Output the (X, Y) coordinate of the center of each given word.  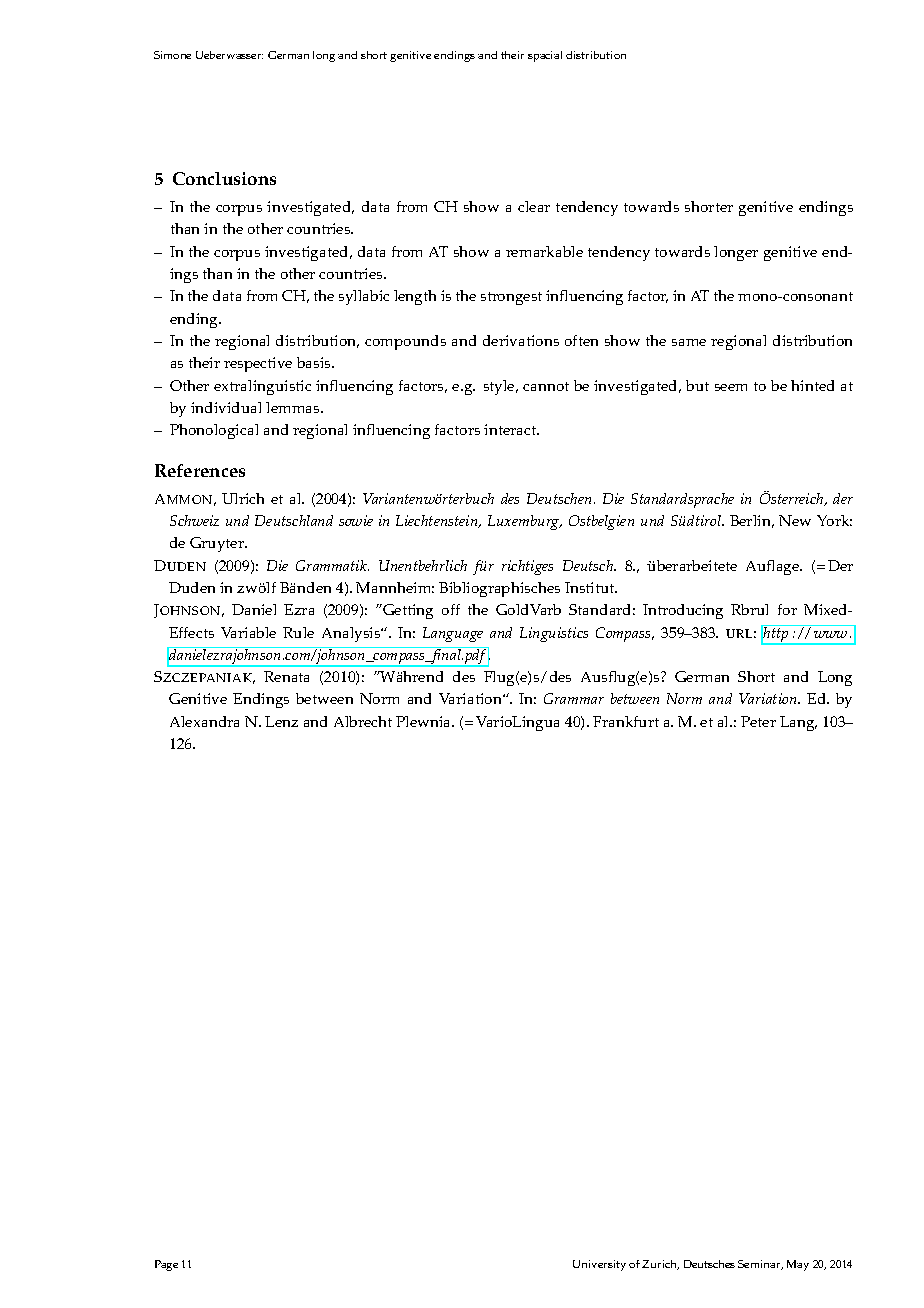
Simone (172, 55)
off (451, 609)
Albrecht (363, 721)
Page (166, 1265)
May (798, 1265)
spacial (545, 56)
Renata (286, 676)
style (500, 387)
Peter (758, 721)
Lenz (281, 721)
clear (534, 206)
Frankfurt (626, 721)
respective (258, 364)
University (599, 1265)
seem (731, 387)
